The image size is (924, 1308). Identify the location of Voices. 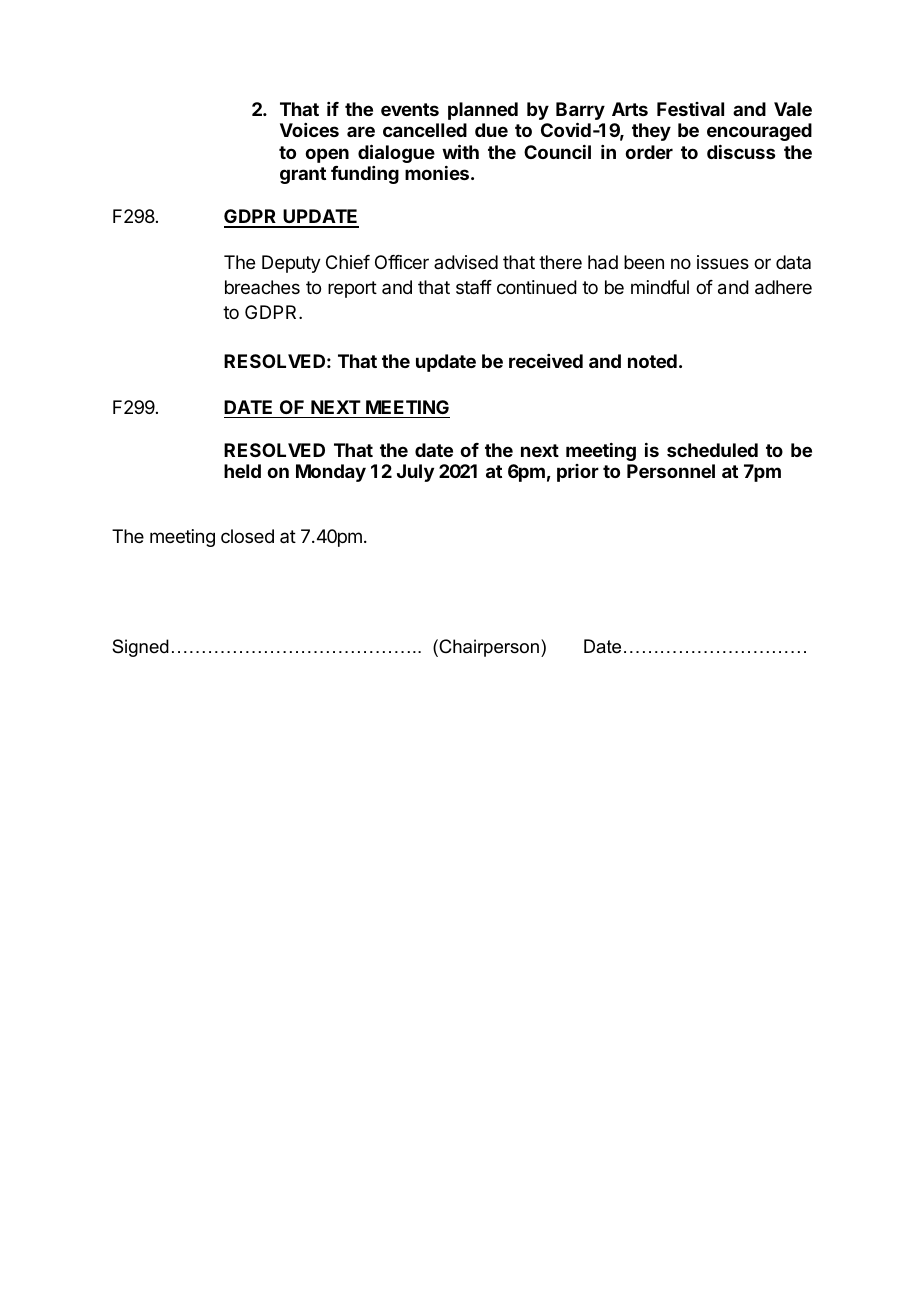
(309, 130).
